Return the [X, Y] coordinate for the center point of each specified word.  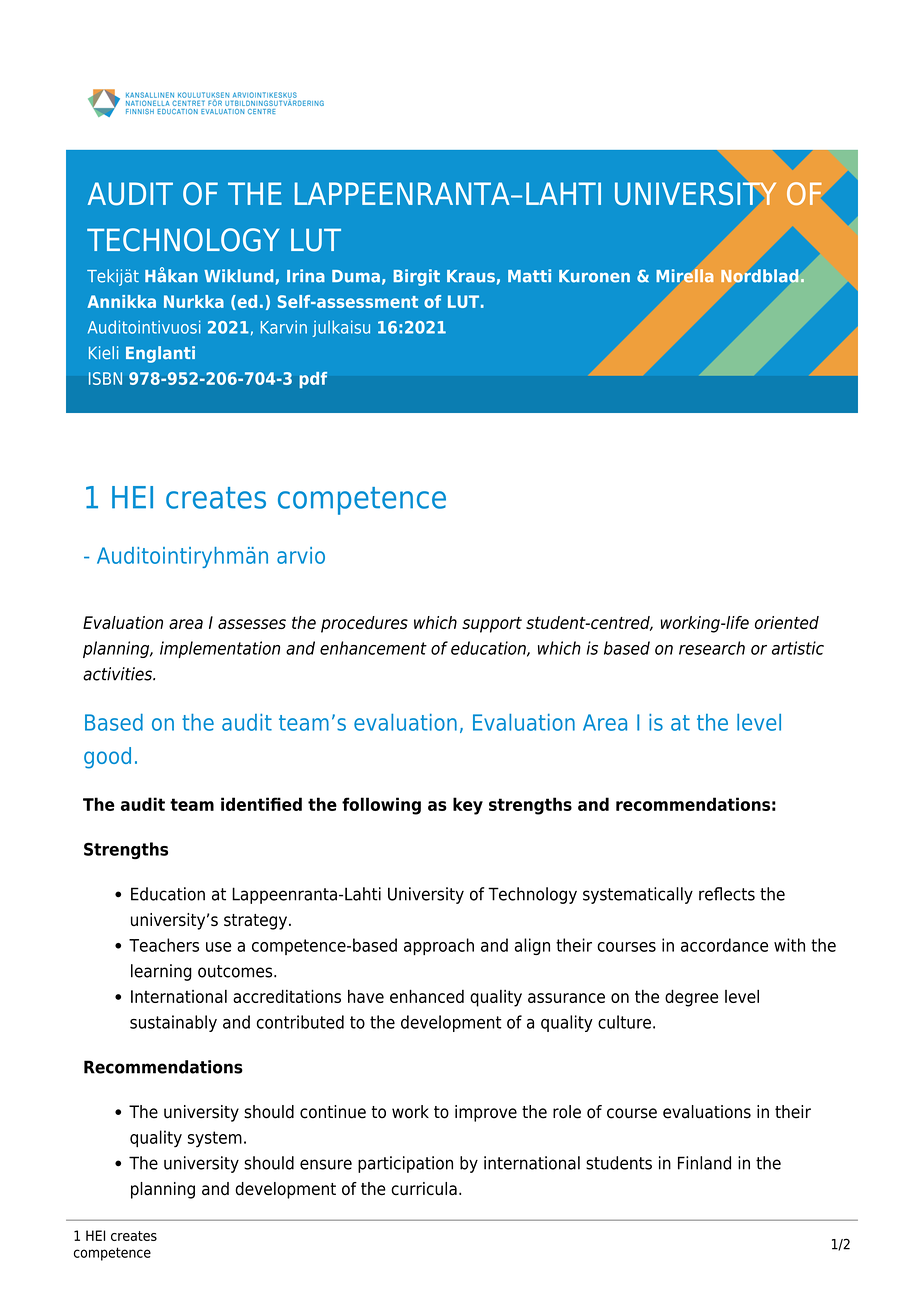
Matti [529, 276]
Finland [704, 1163]
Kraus [471, 276]
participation [405, 1164]
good [107, 758]
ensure [326, 1164]
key [468, 806]
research [712, 648]
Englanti [160, 354]
